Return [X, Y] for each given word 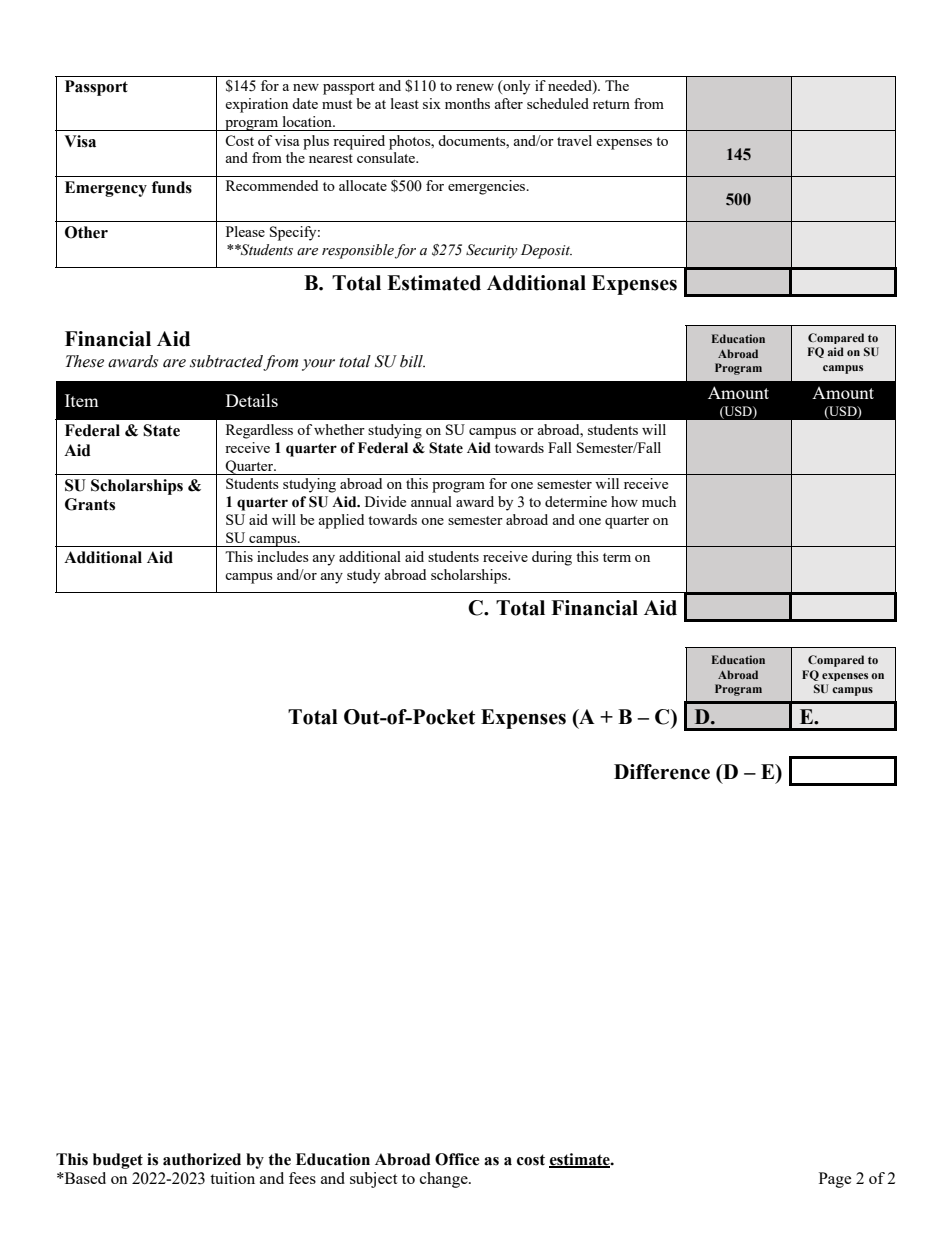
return [611, 104]
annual [431, 501]
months [467, 103]
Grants [90, 504]
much [659, 501]
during [552, 558]
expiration [256, 105]
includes [283, 556]
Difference [662, 772]
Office [457, 1159]
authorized [202, 1159]
